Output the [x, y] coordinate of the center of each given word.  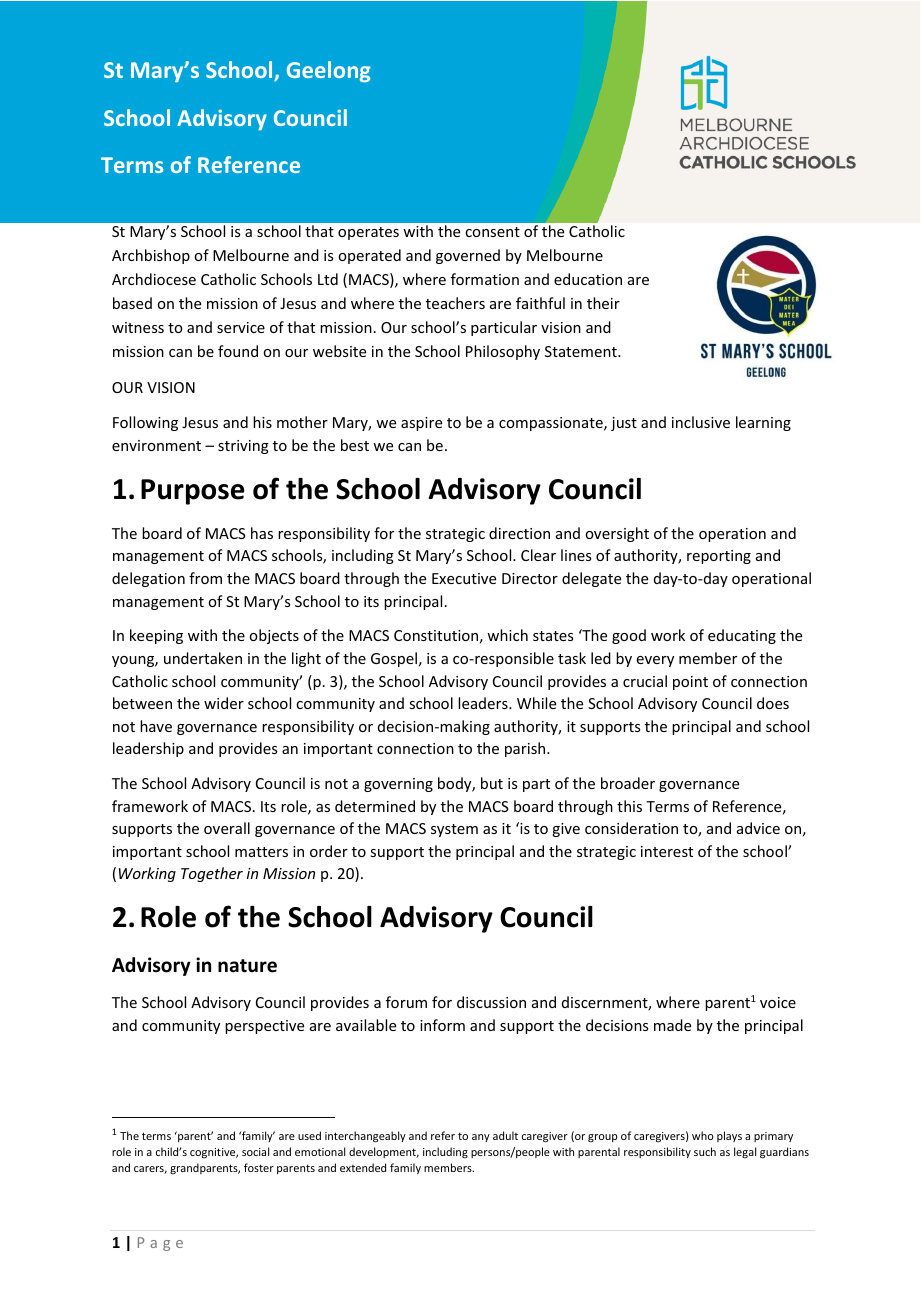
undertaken [203, 658]
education [588, 279]
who [703, 1135]
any [481, 1138]
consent [492, 232]
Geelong [329, 72]
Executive [464, 578]
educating [742, 636]
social [255, 1151]
